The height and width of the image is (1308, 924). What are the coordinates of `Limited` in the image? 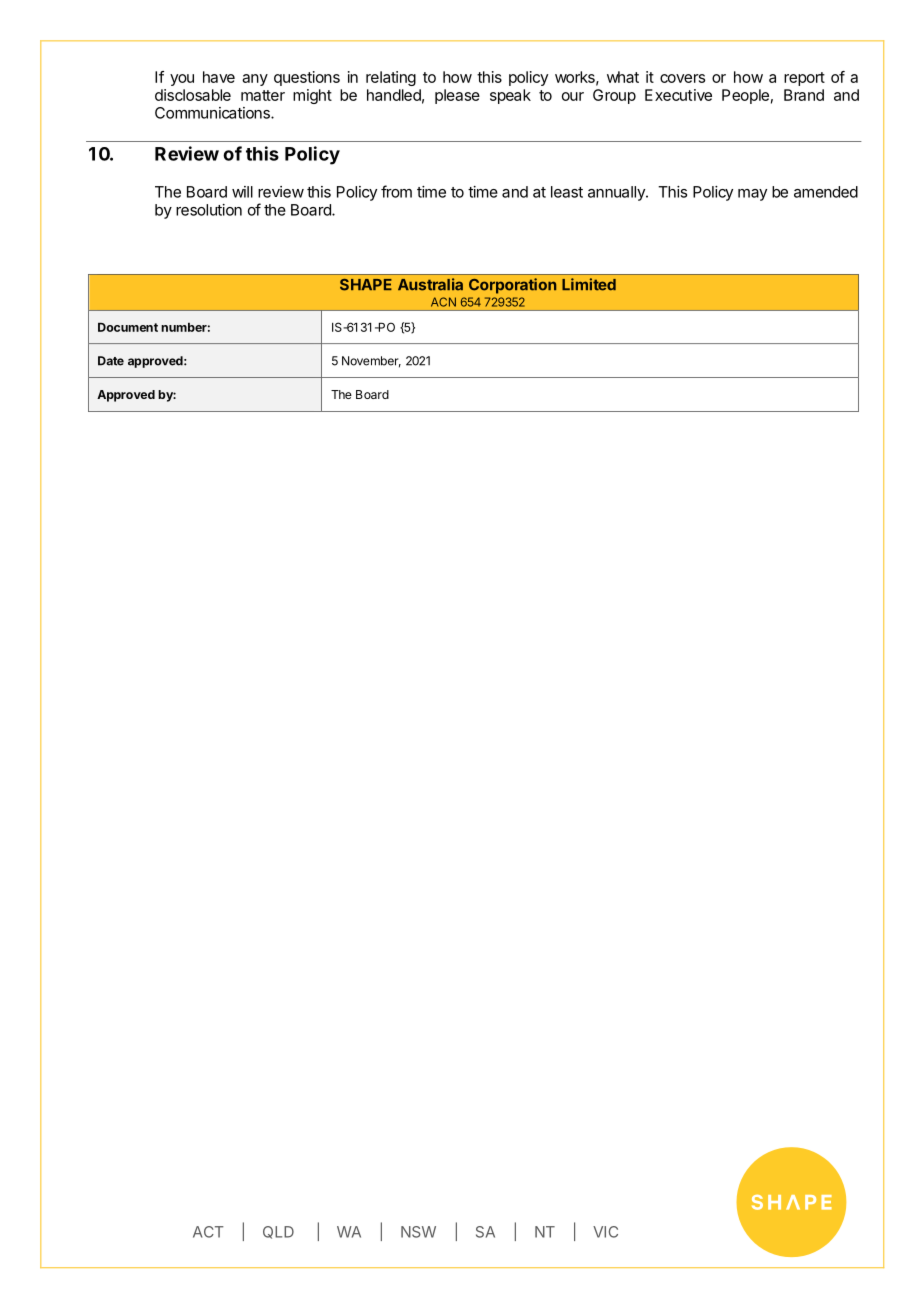 It's located at (589, 284).
